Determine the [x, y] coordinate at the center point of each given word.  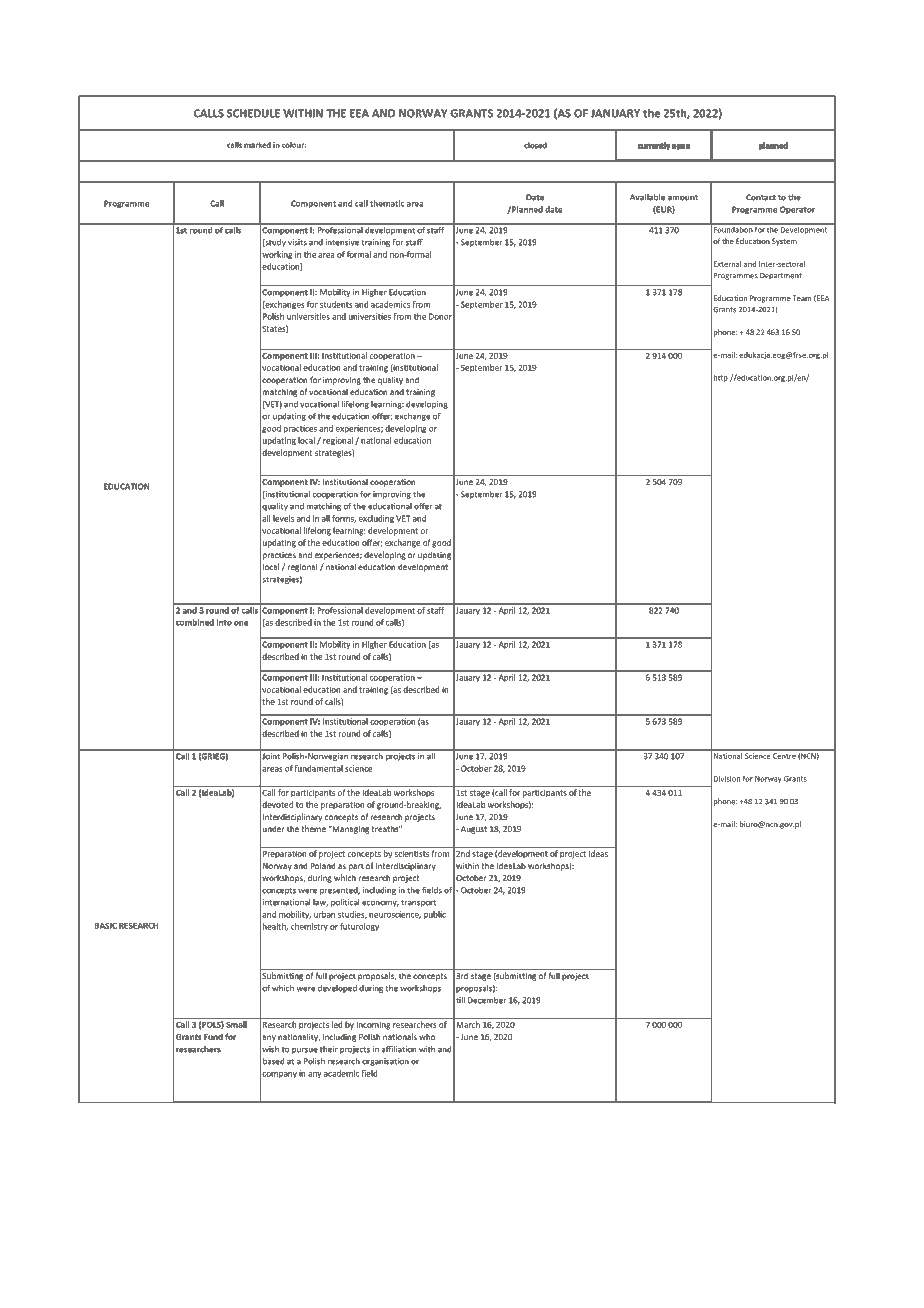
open [681, 147]
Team [802, 298]
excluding [376, 519]
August [472, 830]
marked [257, 145]
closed [535, 145]
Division [727, 779]
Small [236, 1024]
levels [283, 518]
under [274, 829]
